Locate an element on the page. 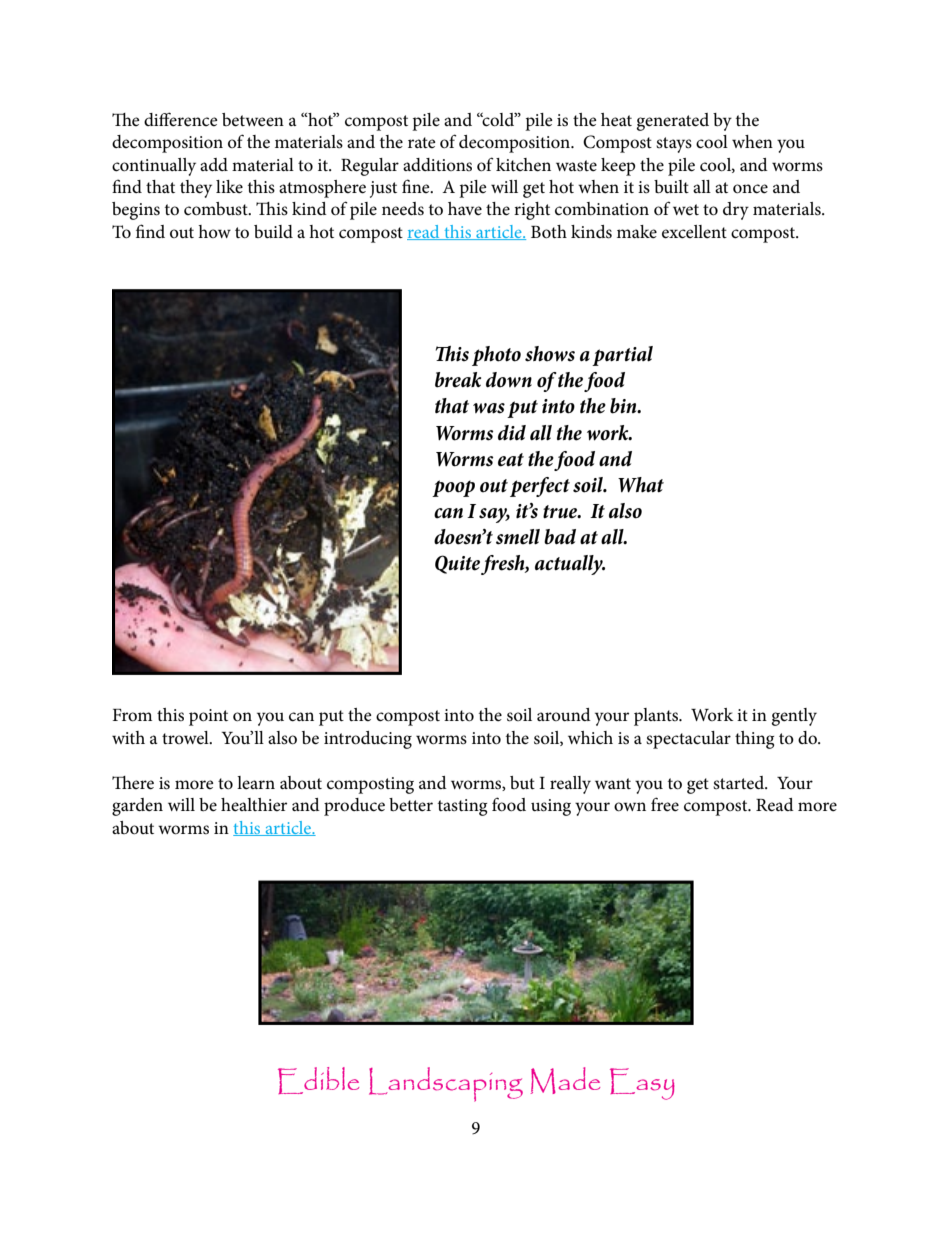 The width and height of the page is (952, 1233). Quite is located at coordinates (457, 564).
